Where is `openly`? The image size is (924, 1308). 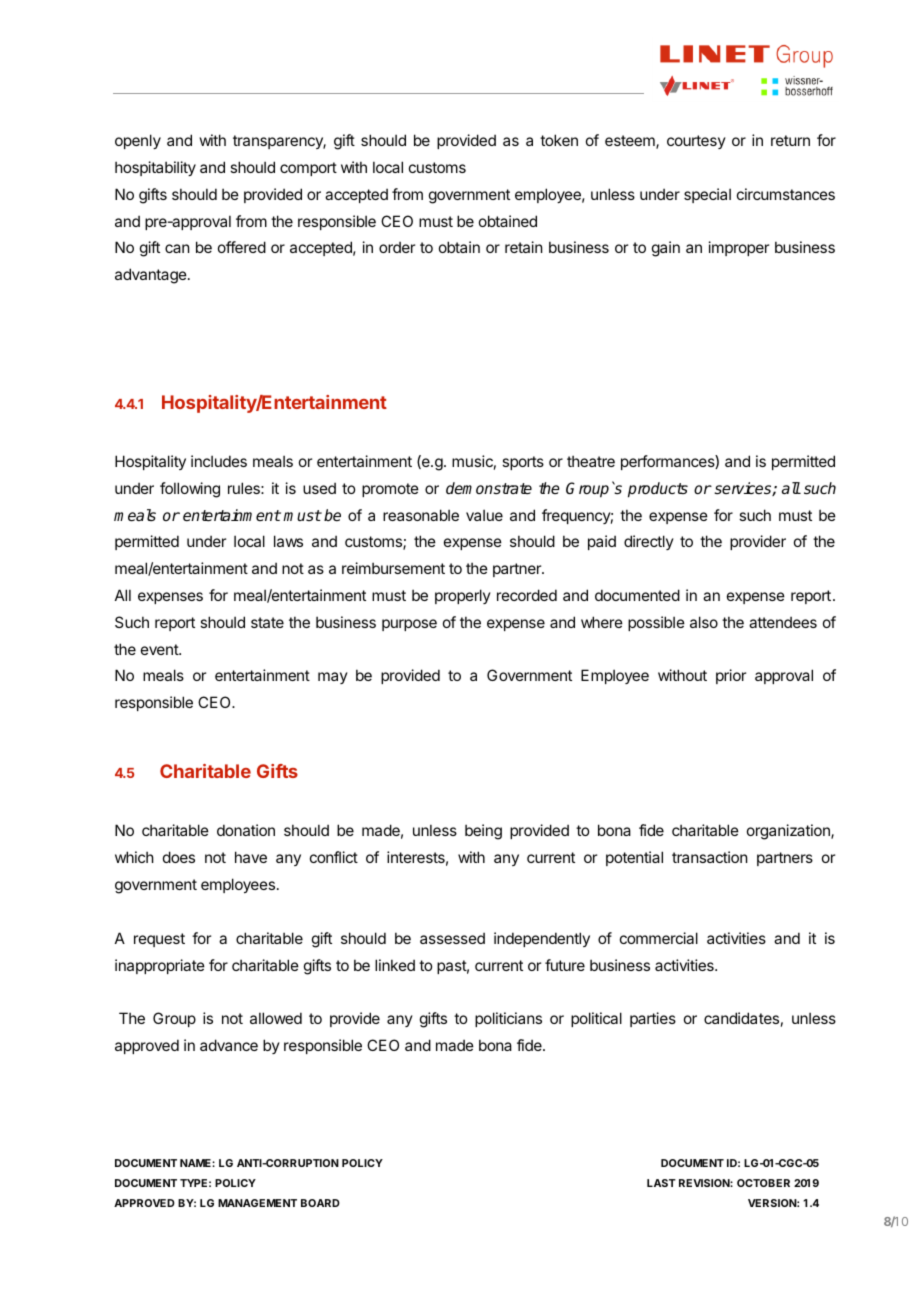
openly is located at coordinates (138, 141).
